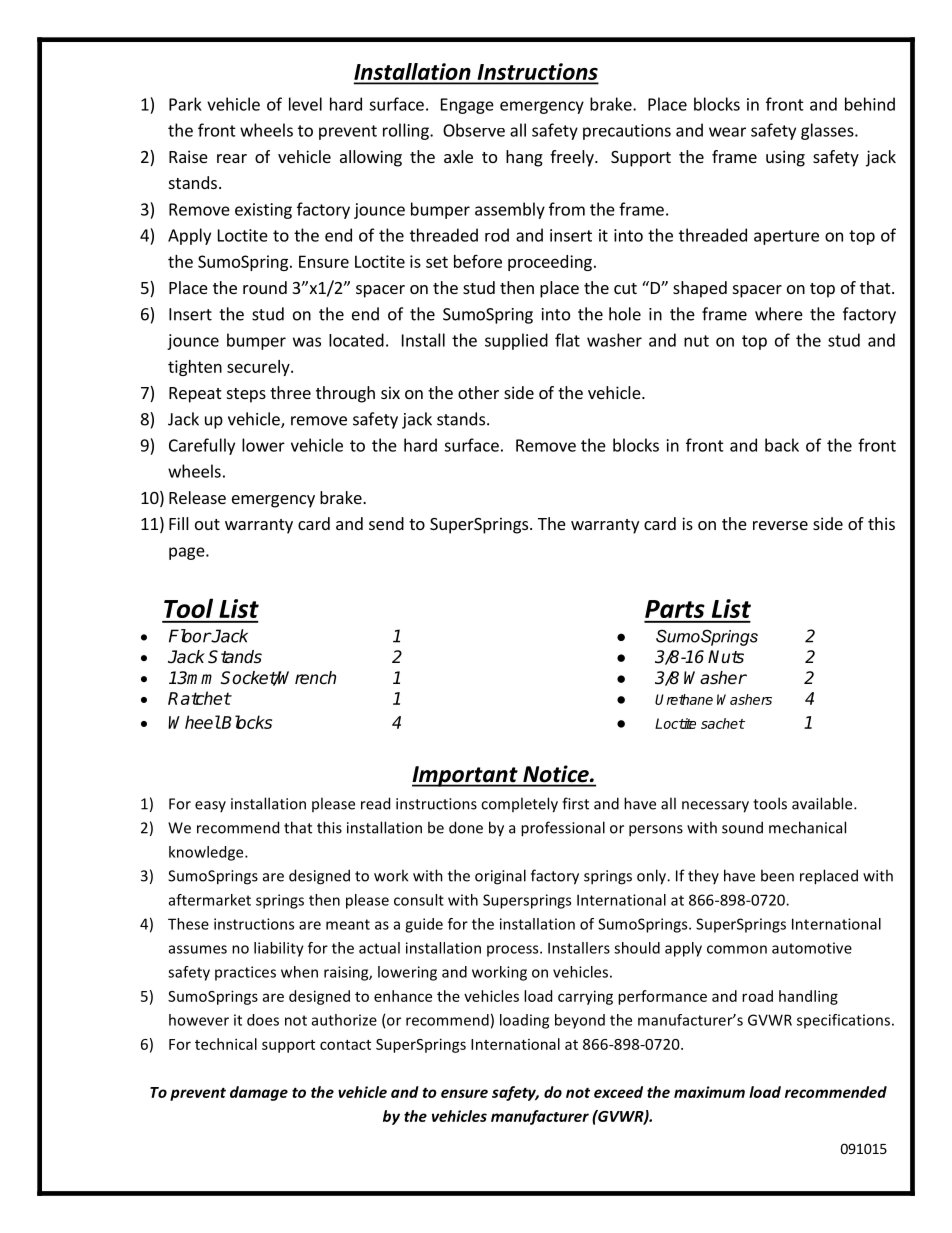  Describe the element at coordinates (785, 158) in the screenshot. I see `using` at that location.
